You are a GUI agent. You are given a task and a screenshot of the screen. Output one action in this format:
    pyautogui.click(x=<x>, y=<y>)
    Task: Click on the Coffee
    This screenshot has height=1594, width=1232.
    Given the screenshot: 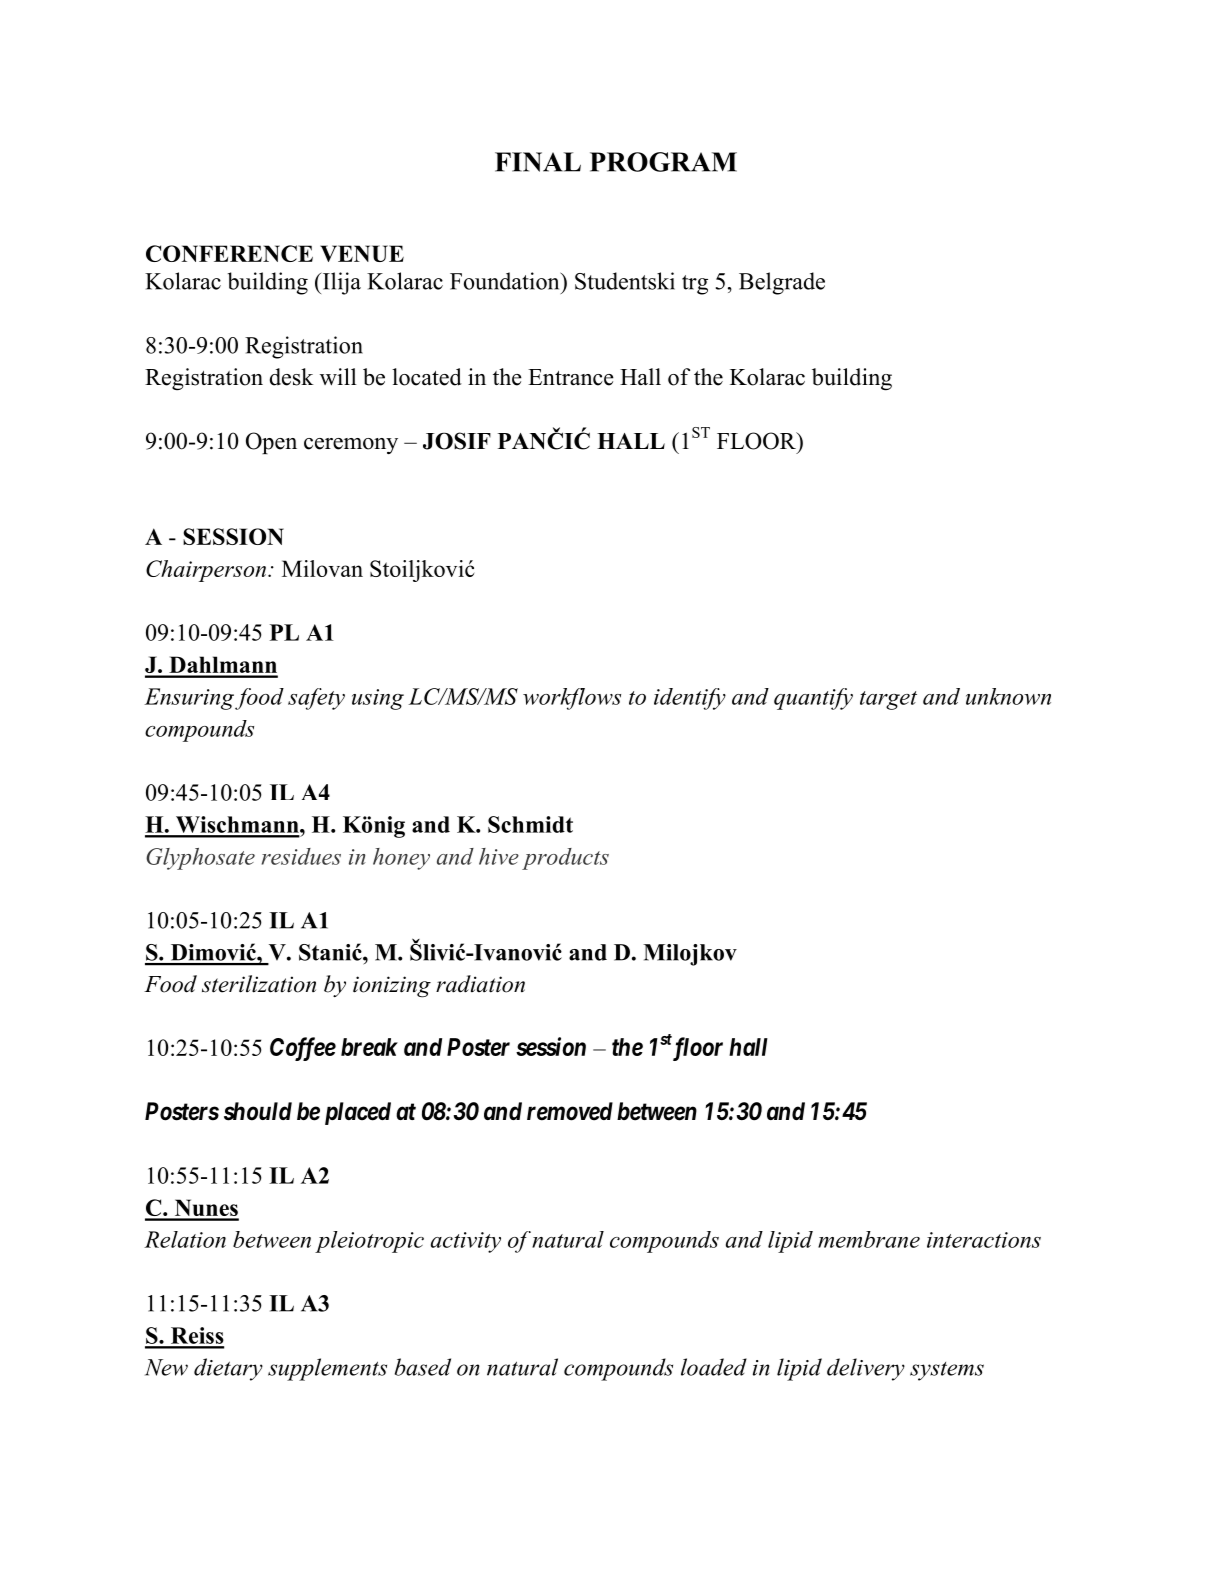 What is the action you would take?
    pyautogui.click(x=303, y=1049)
